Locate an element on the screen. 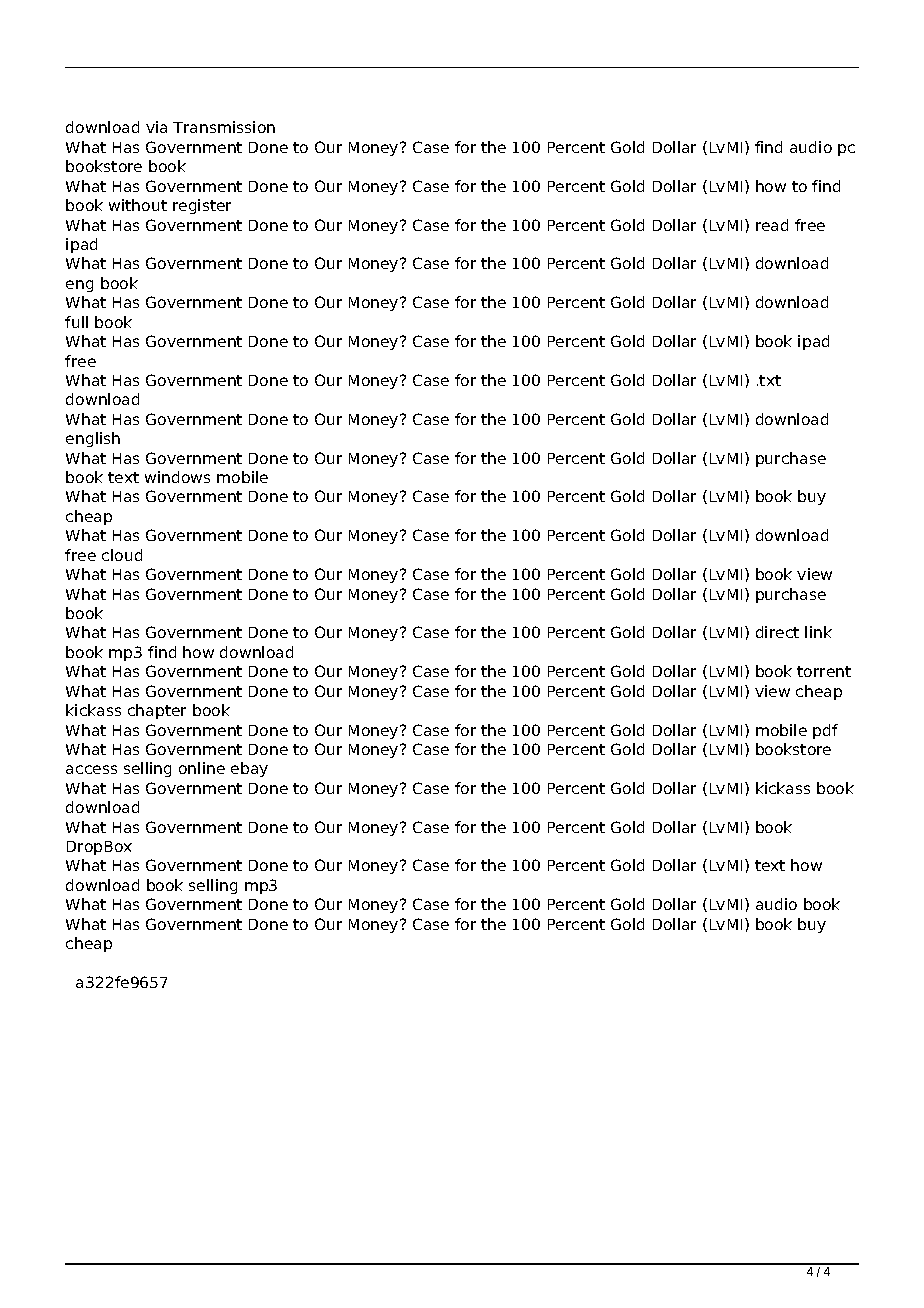 Image resolution: width=924 pixels, height=1308 pixels. english is located at coordinates (93, 439).
